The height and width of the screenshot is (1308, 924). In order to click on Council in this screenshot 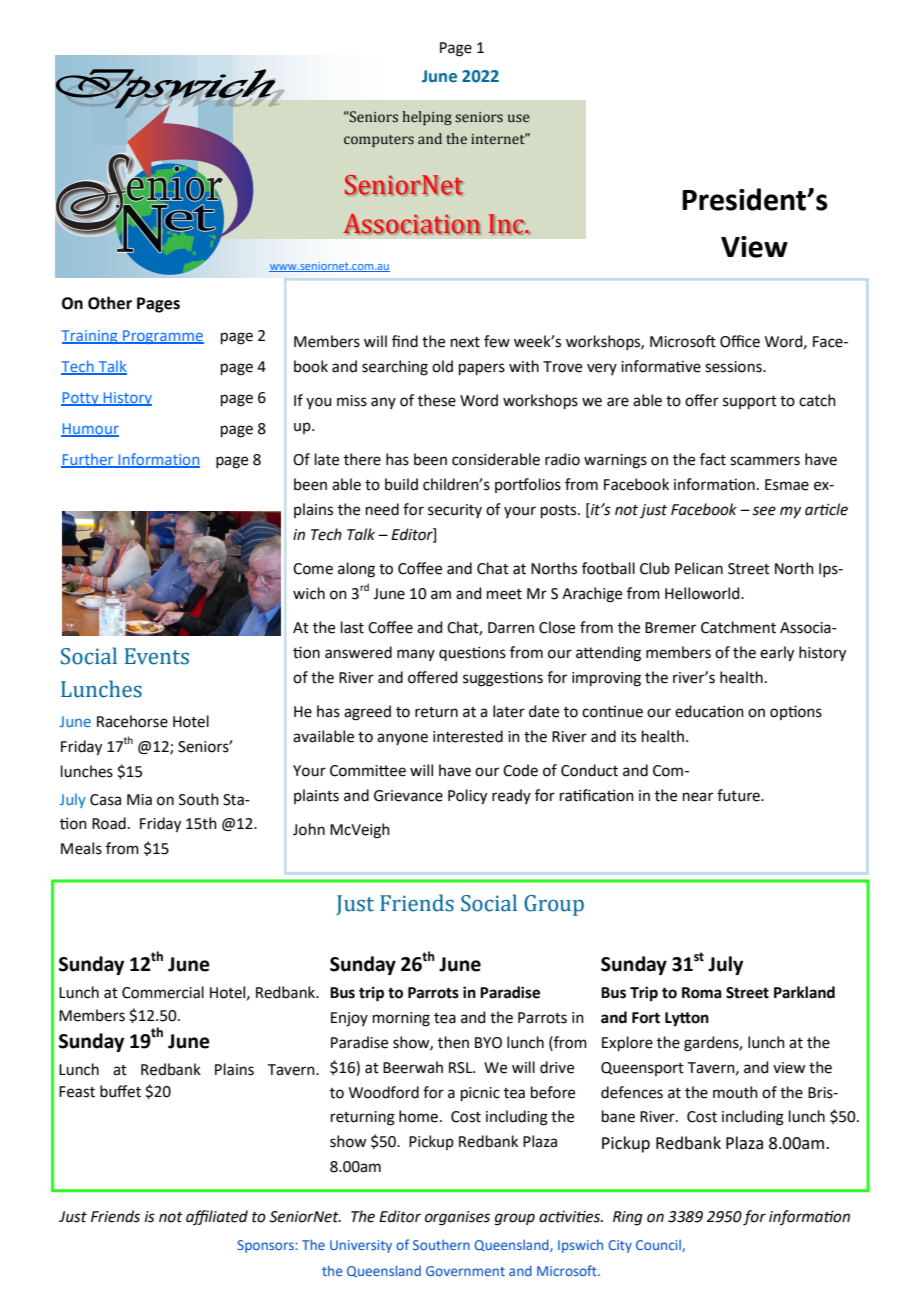, I will do `click(659, 1246)`.
